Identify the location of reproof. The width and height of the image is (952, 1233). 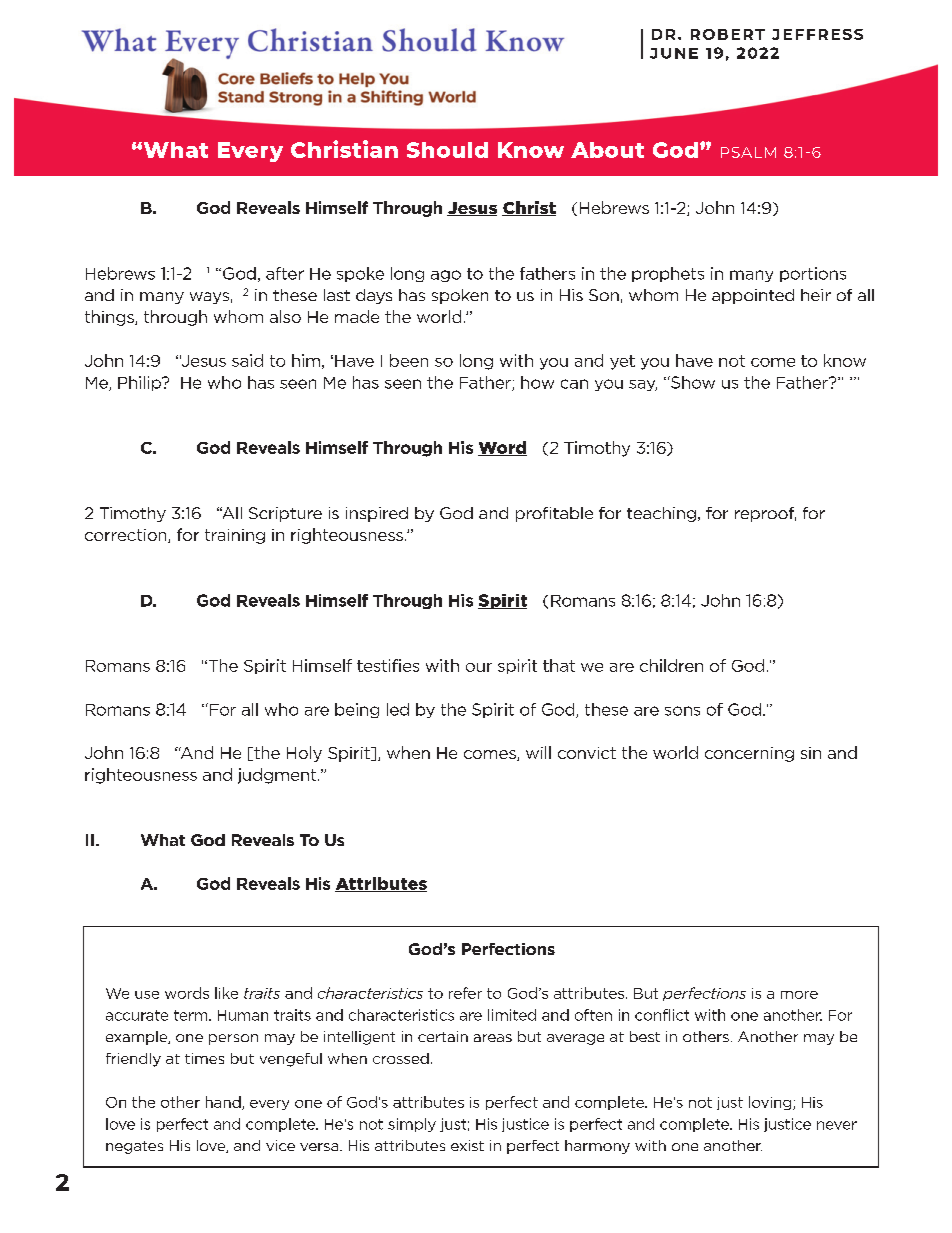
(765, 514).
